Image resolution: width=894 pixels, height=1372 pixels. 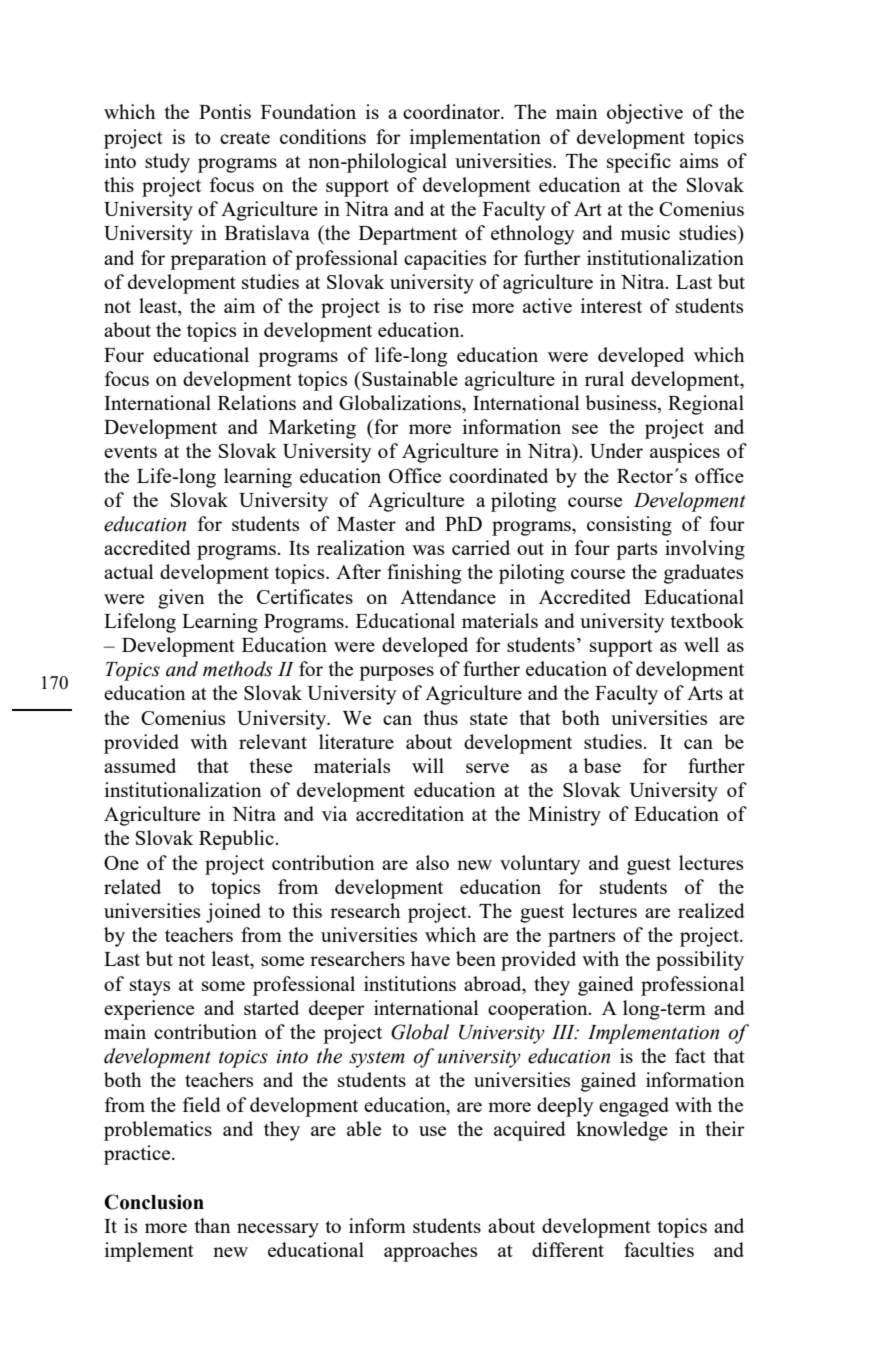 I want to click on business, so click(x=622, y=404).
